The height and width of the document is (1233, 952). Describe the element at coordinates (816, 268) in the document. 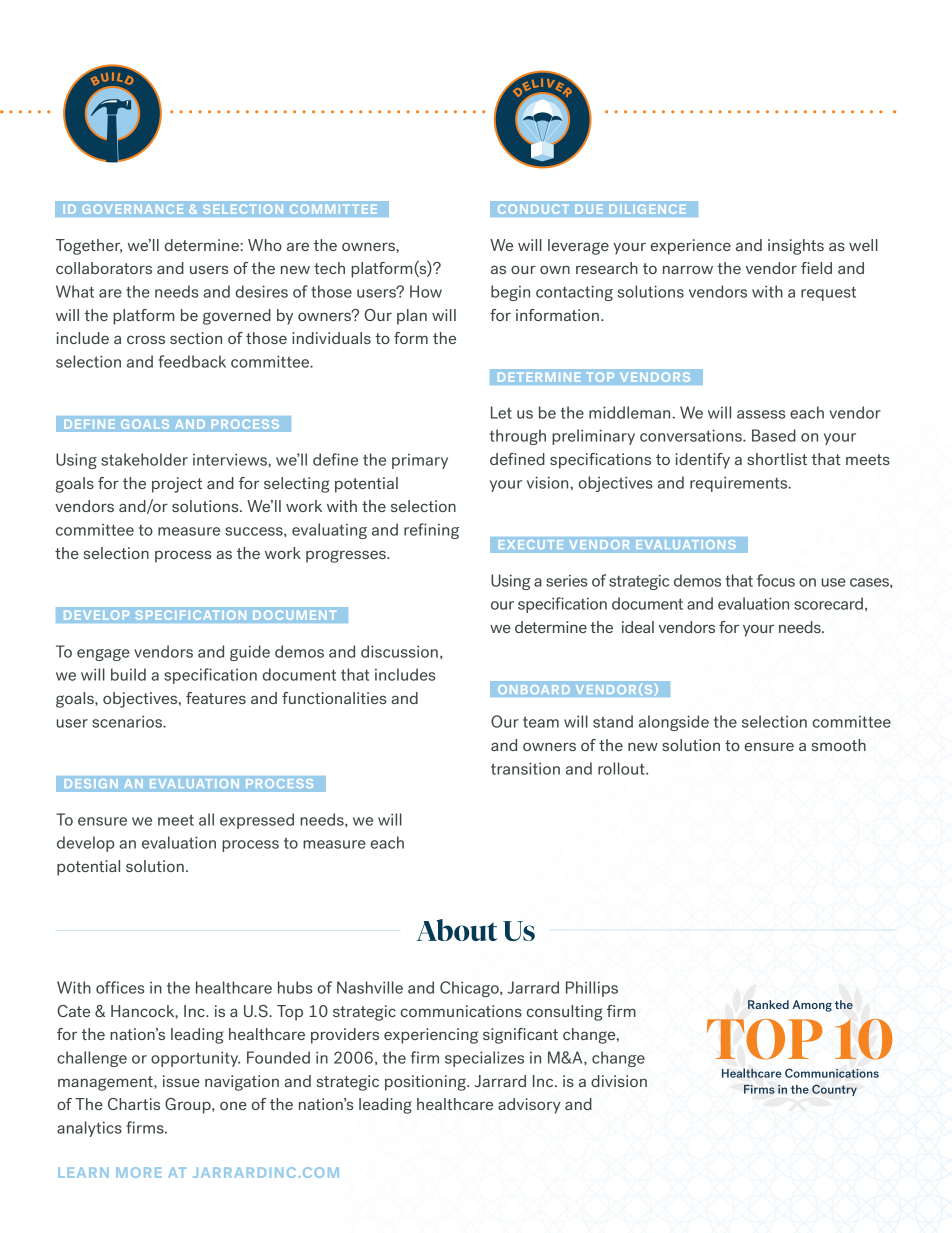

I see `field` at that location.
